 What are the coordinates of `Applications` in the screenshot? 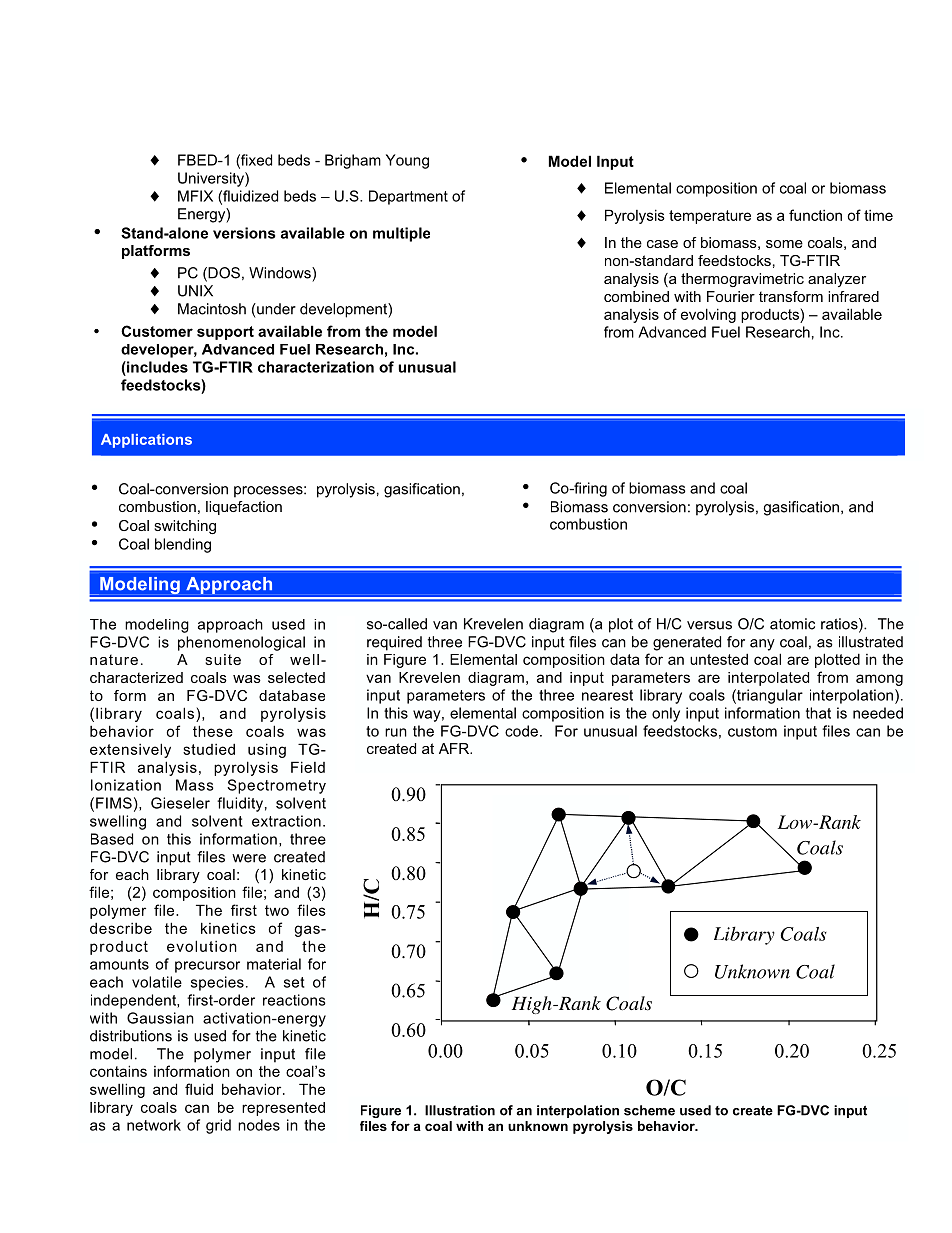 It's located at (146, 441).
